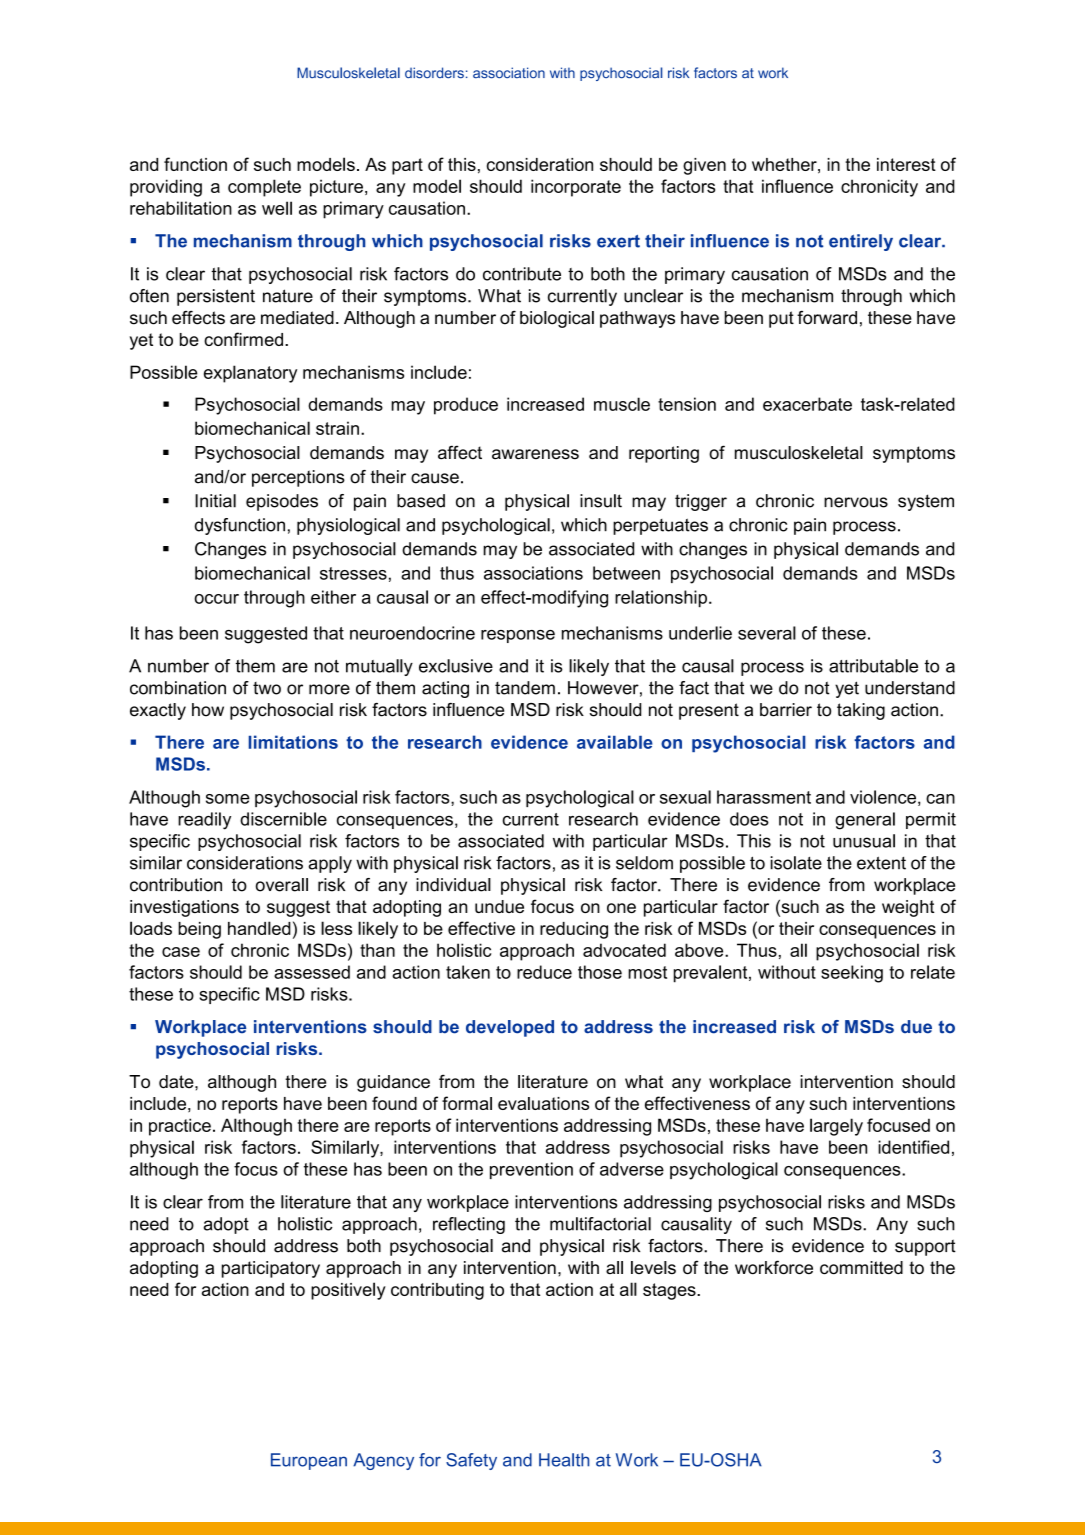  Describe the element at coordinates (601, 501) in the screenshot. I see `insult` at that location.
